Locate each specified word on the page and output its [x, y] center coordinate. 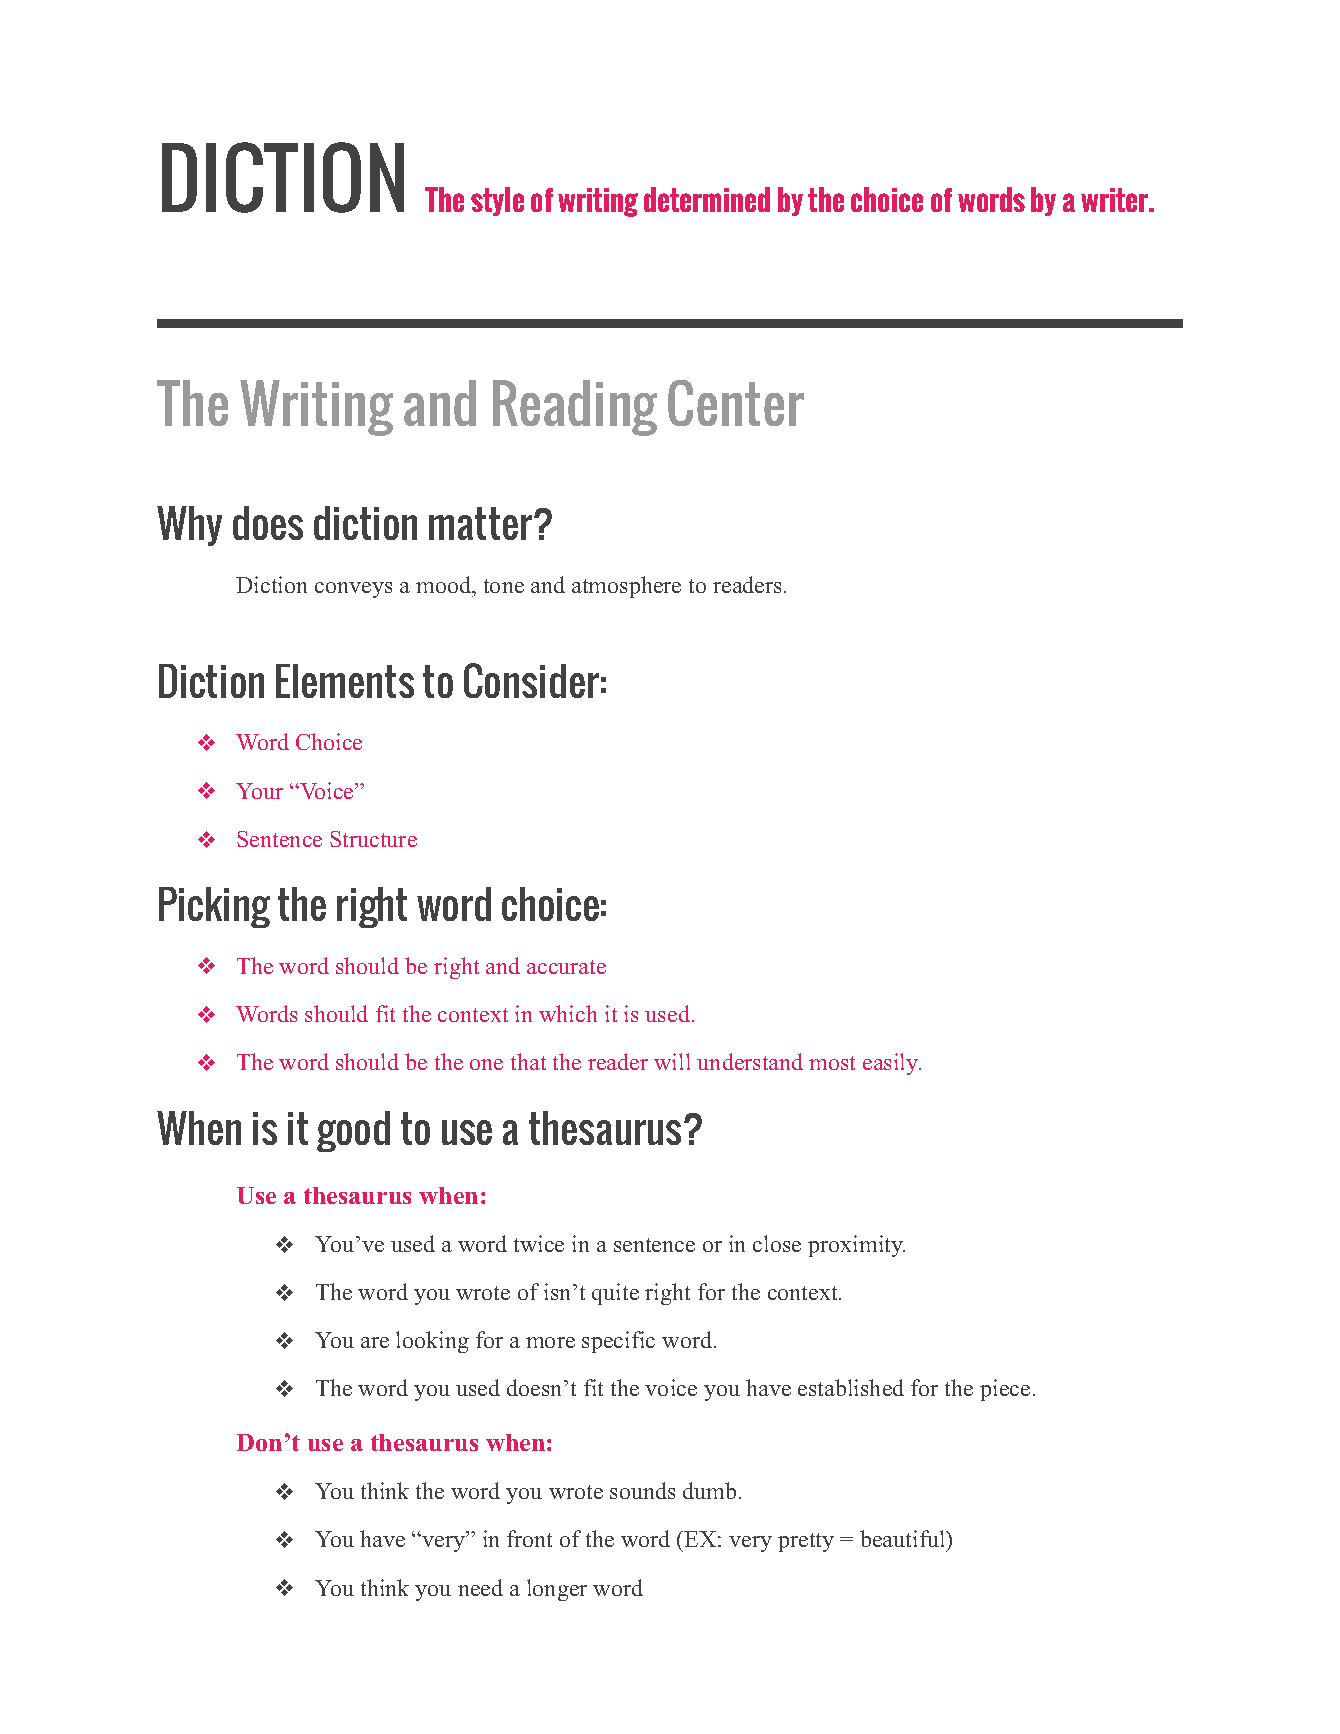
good [353, 1131]
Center [736, 403]
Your [259, 791]
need [480, 1587]
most [832, 1063]
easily [892, 1064]
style [497, 201]
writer [1116, 200]
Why [189, 526]
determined [707, 199]
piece [1005, 1390]
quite [615, 1294]
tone [504, 586]
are [375, 1342]
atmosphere [626, 587]
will [672, 1061]
